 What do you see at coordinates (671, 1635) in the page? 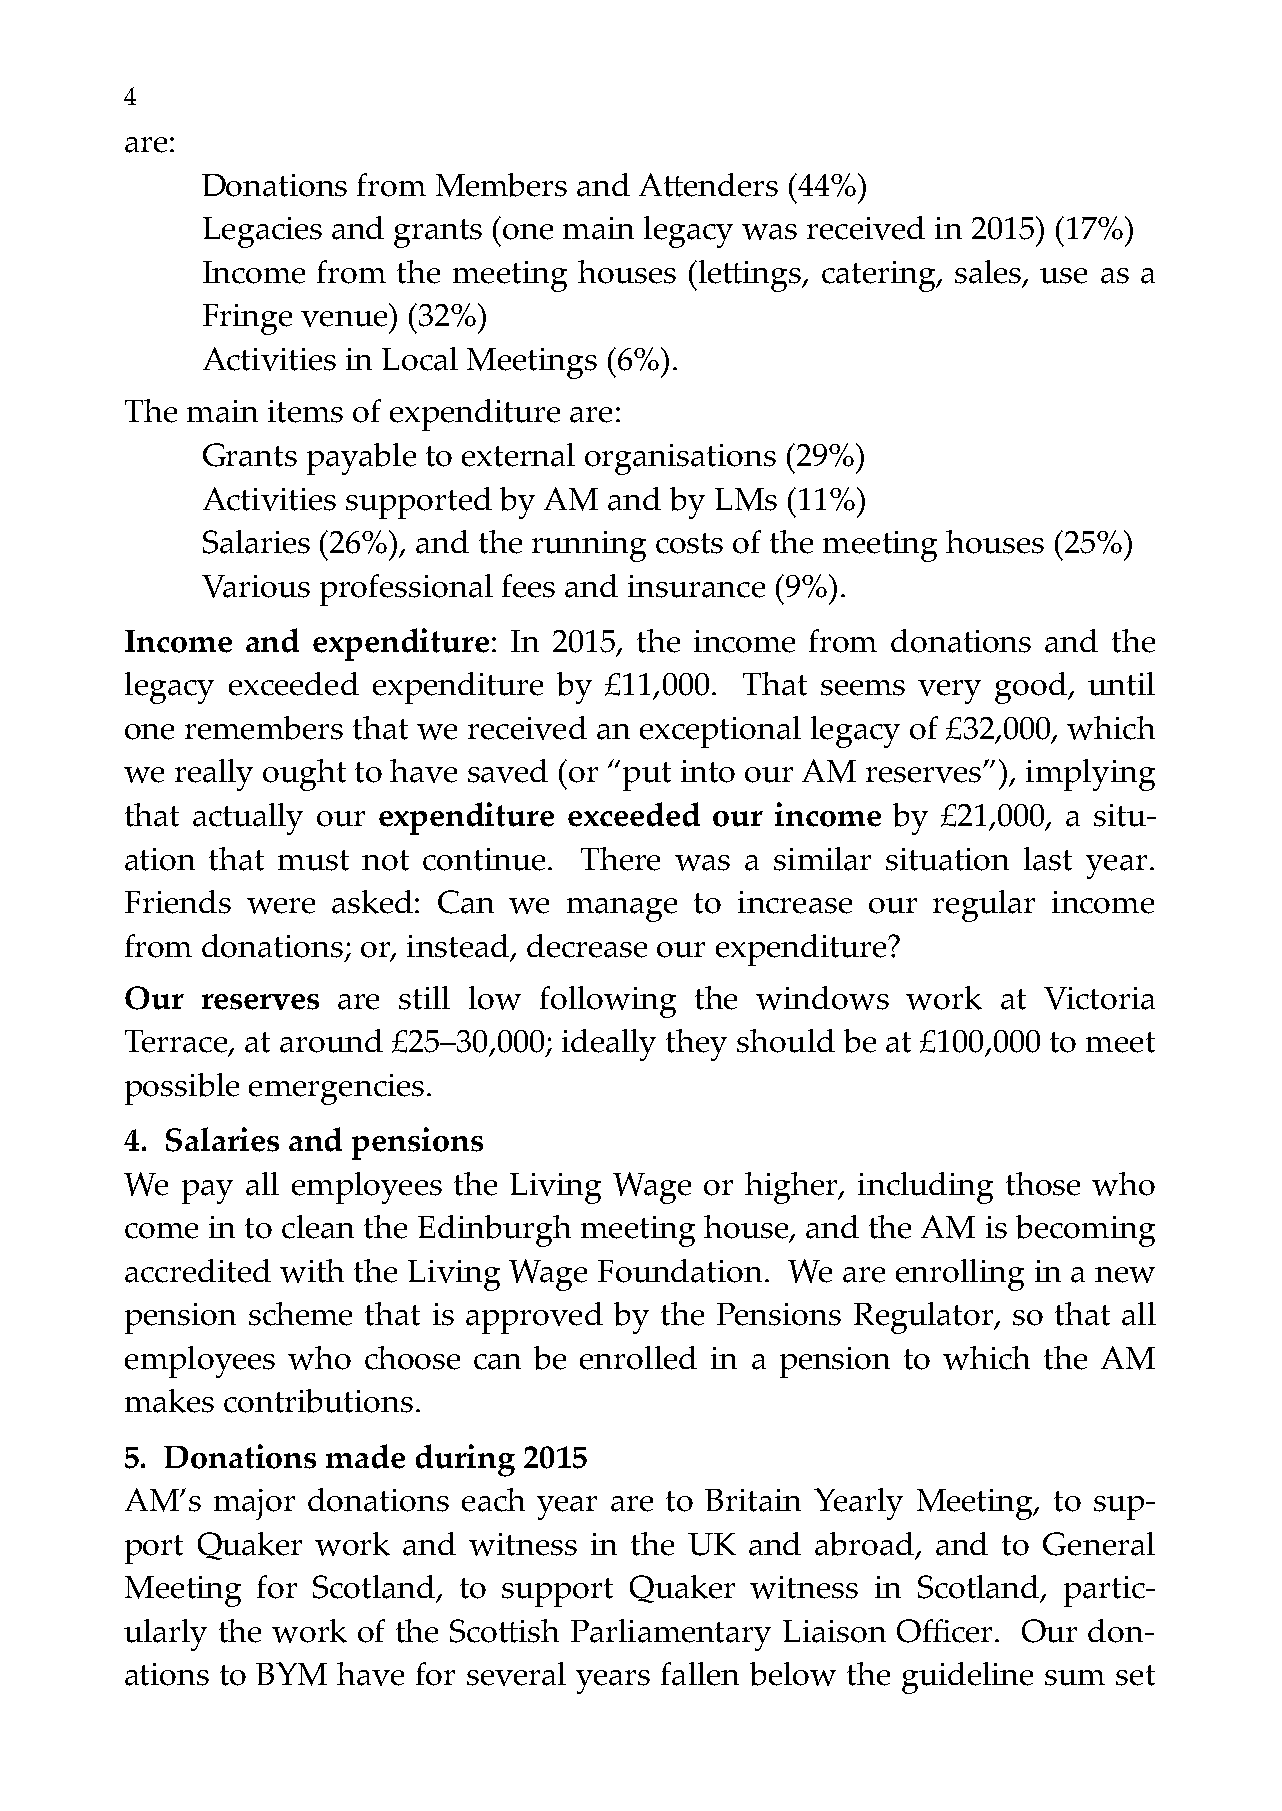
I see `Parliamentary` at bounding box center [671, 1635].
